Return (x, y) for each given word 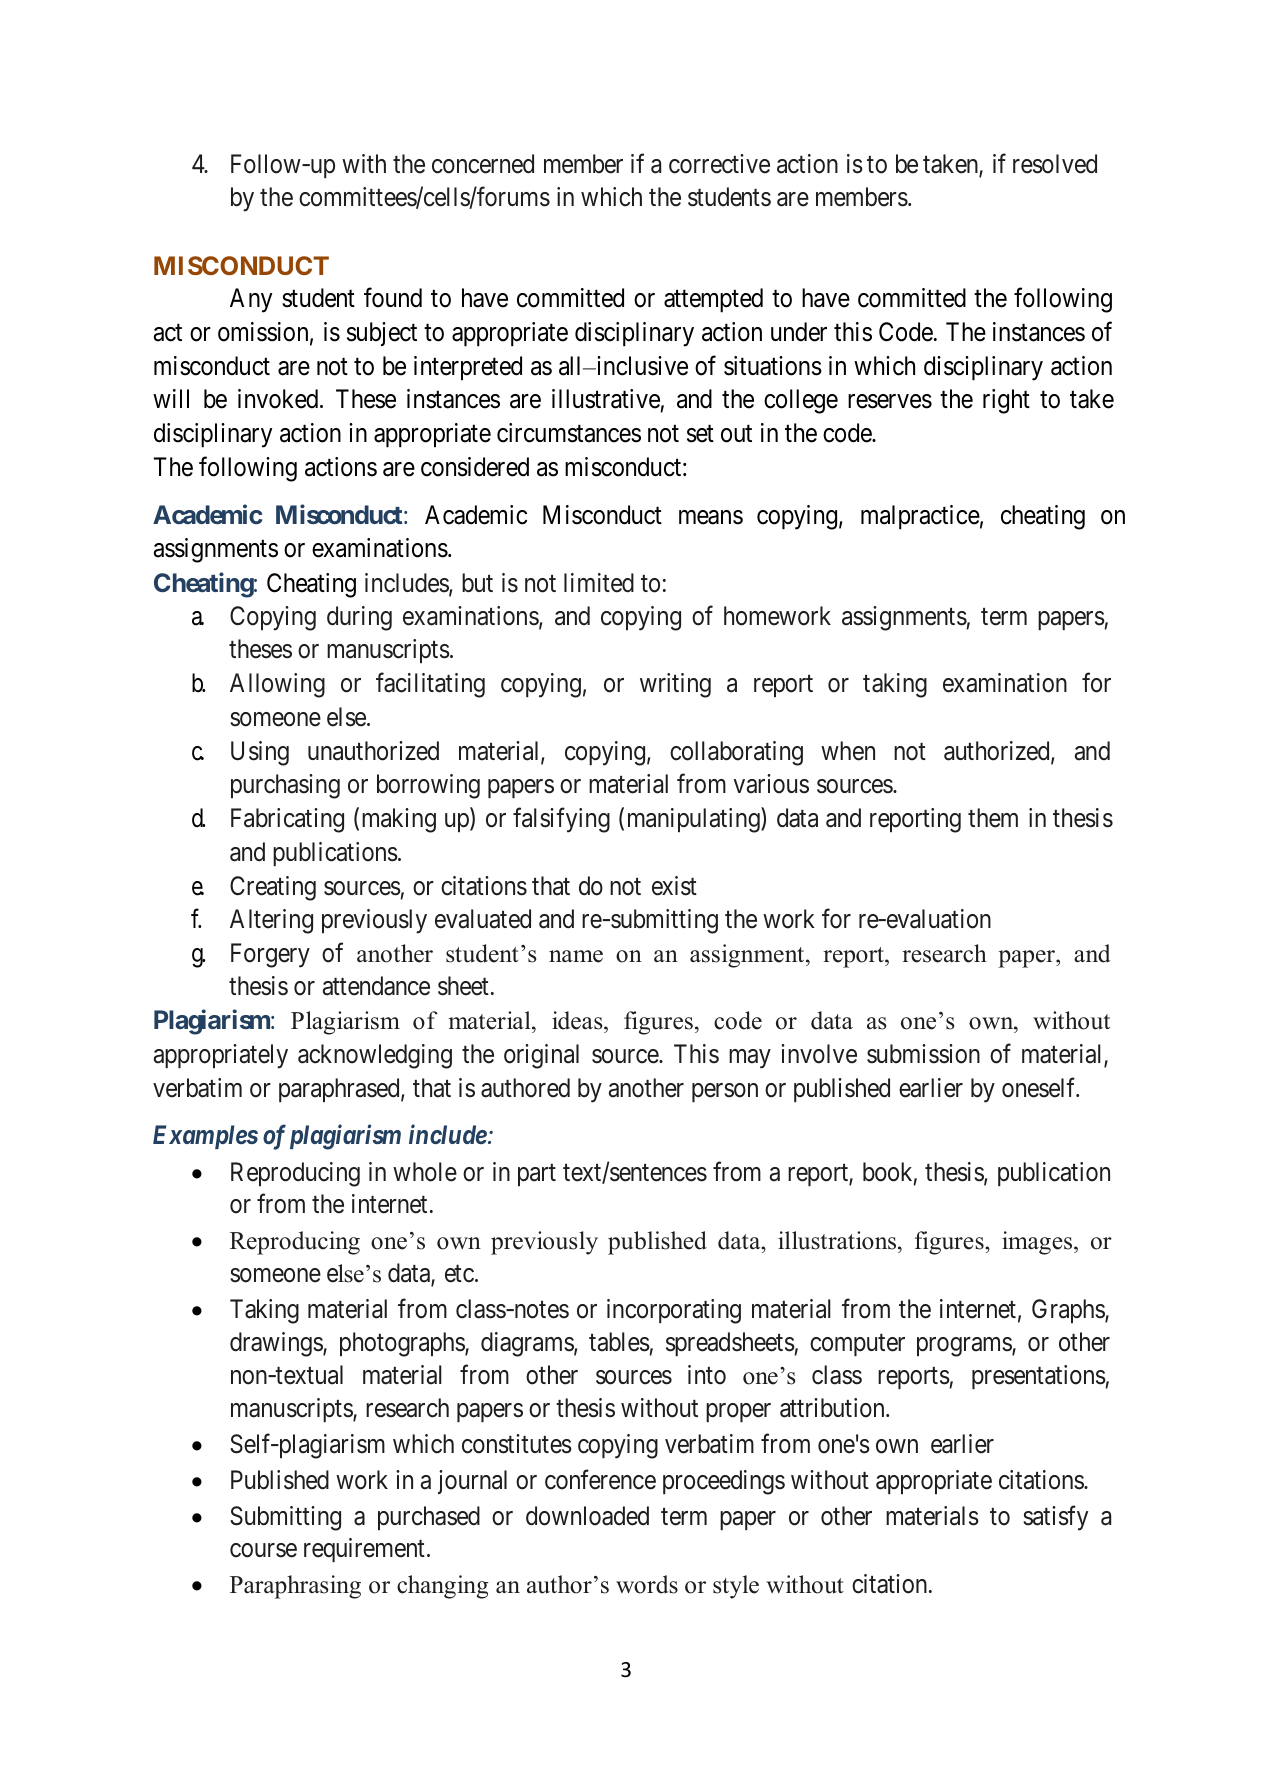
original (541, 1056)
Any (251, 300)
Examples (205, 1137)
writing (675, 685)
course (263, 1551)
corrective (719, 164)
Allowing (277, 685)
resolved (1055, 164)
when (848, 751)
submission (923, 1054)
